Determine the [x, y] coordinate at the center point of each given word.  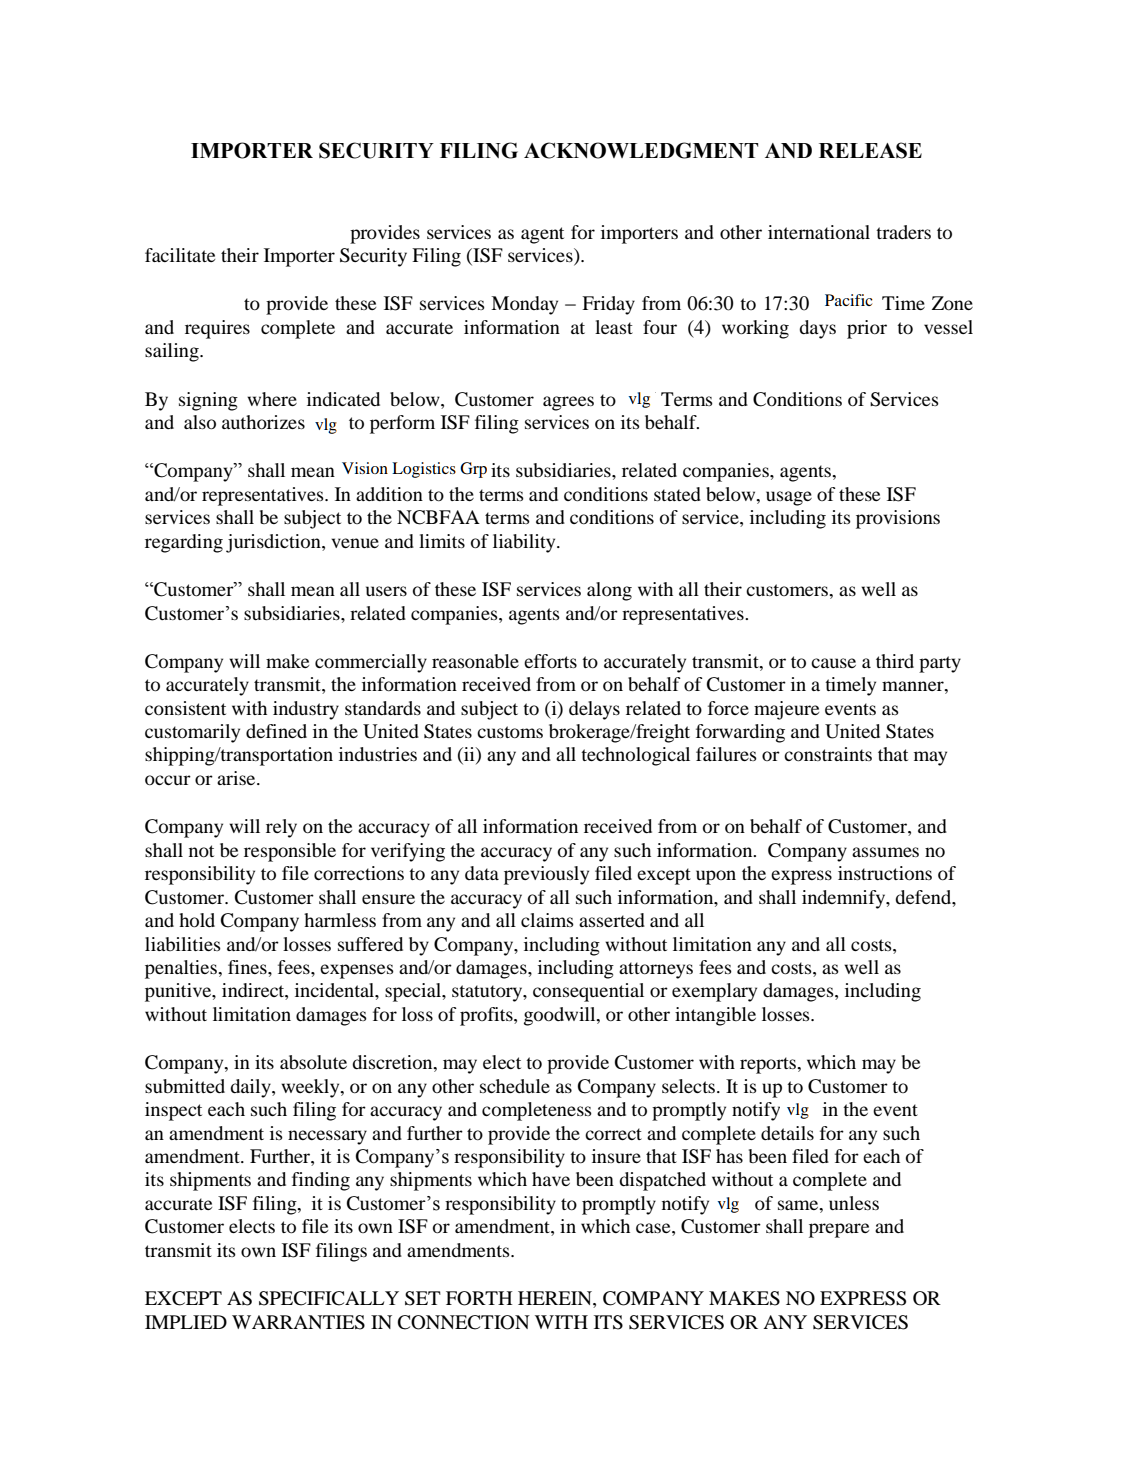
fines [248, 967]
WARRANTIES [298, 1322]
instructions [885, 873]
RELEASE [870, 150]
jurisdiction [274, 543]
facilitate [180, 255]
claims [547, 920]
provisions [898, 519]
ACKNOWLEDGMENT [641, 150]
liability [525, 543]
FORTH [479, 1298]
